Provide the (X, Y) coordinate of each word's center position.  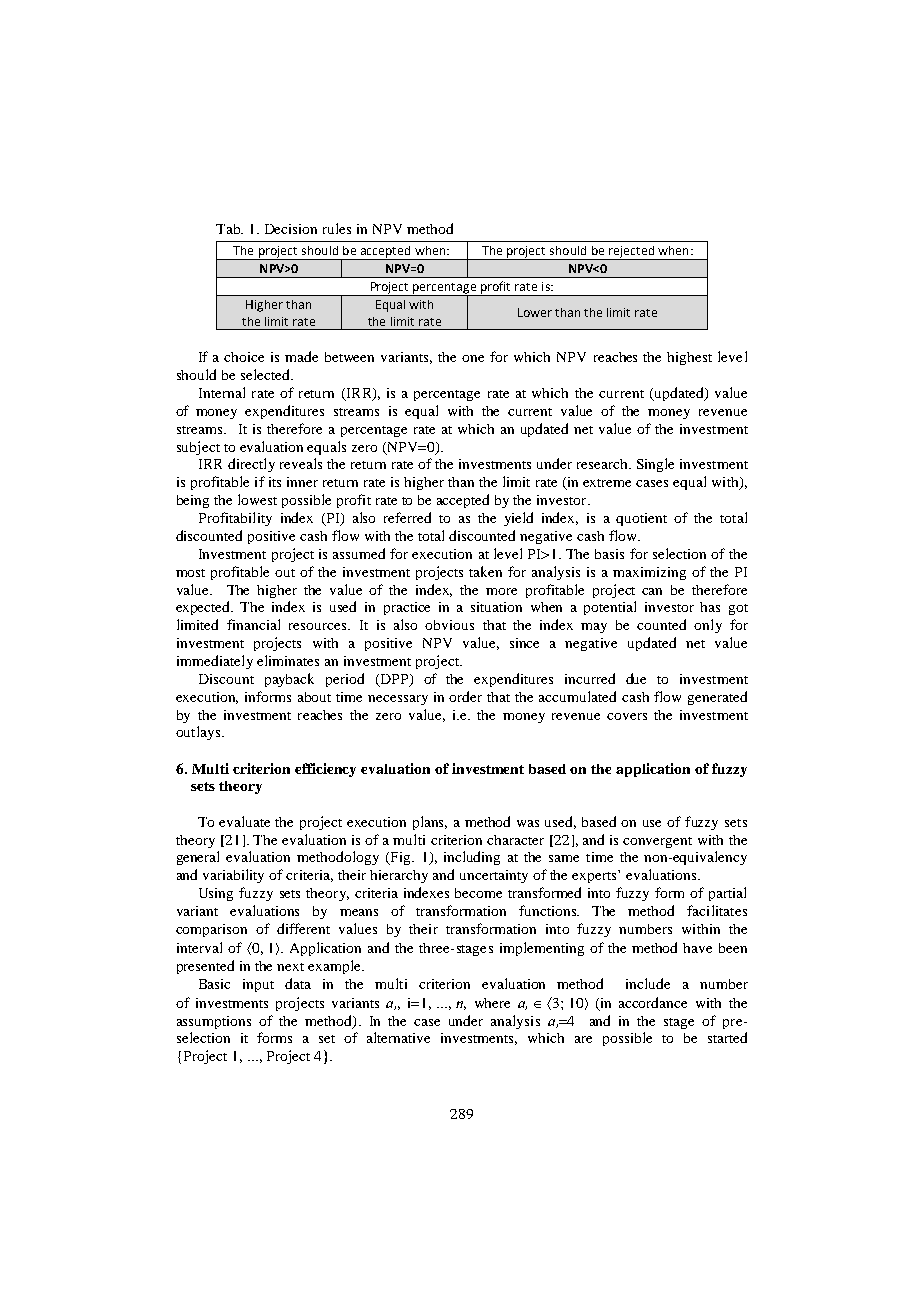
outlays (199, 733)
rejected (632, 253)
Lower (535, 312)
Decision (291, 229)
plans (430, 823)
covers (627, 716)
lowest (257, 499)
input (258, 985)
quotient (641, 519)
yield (518, 519)
